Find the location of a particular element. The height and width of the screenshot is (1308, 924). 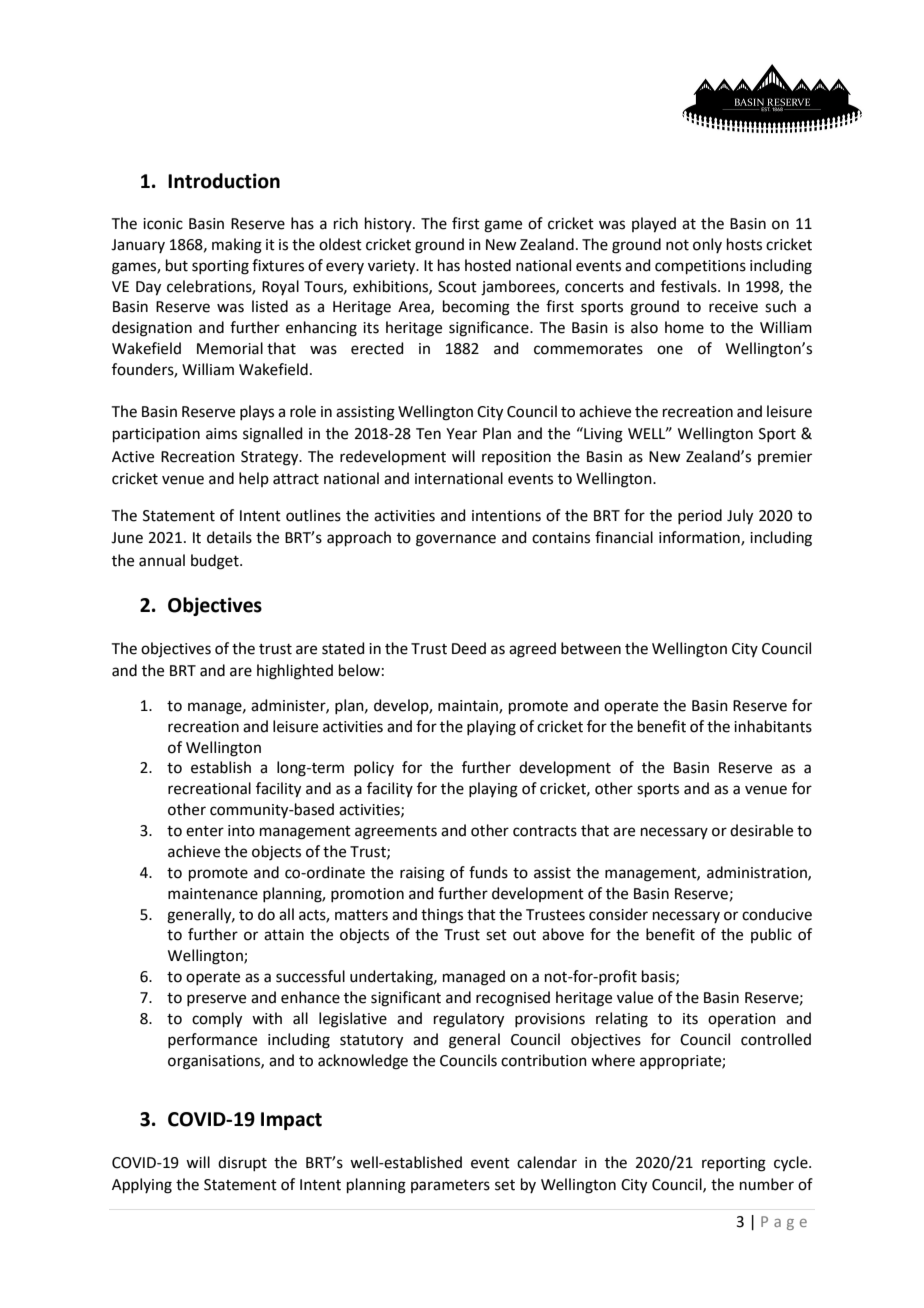

parameters is located at coordinates (450, 1186).
